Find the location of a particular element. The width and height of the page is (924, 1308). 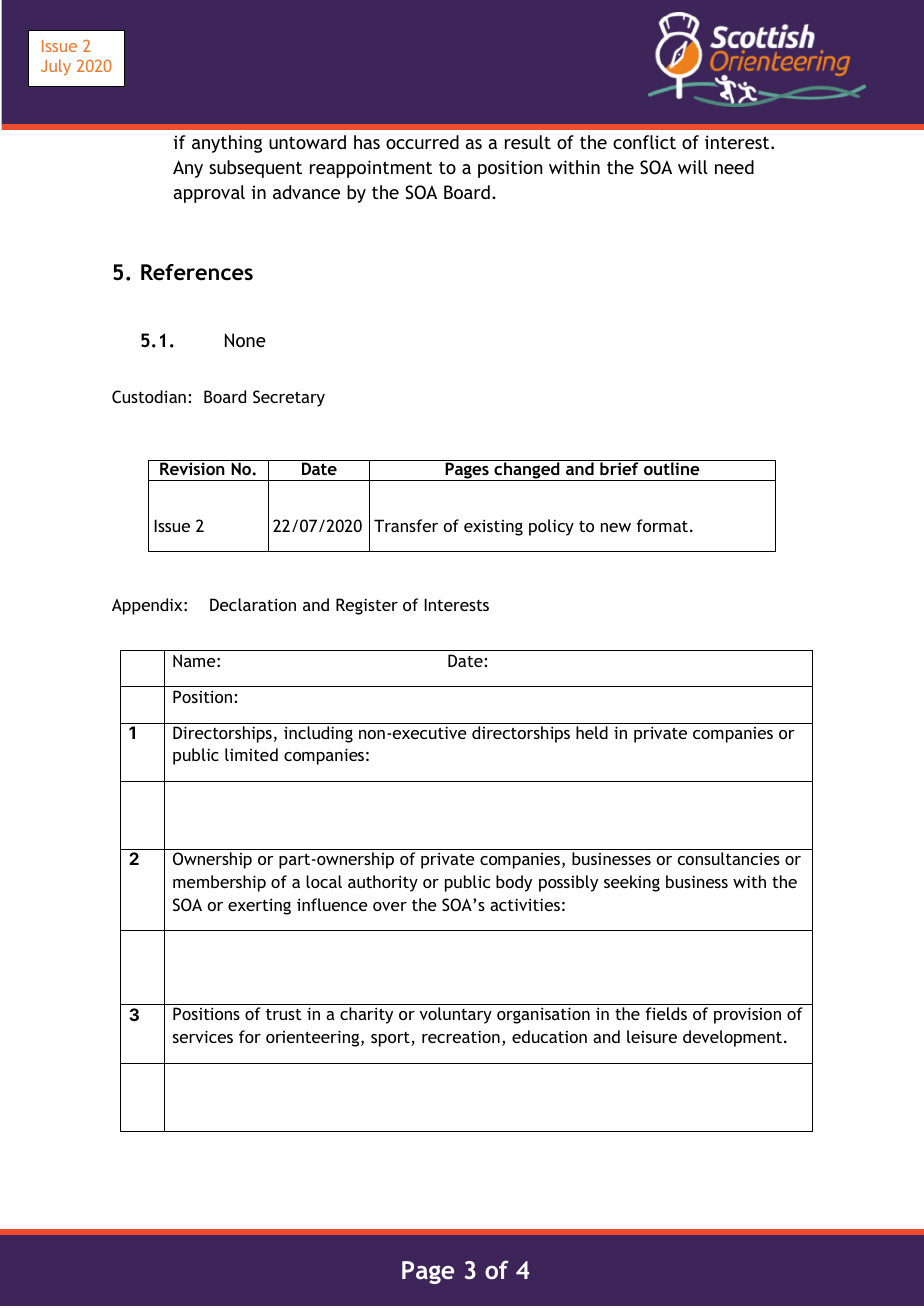

charity is located at coordinates (366, 1015).
